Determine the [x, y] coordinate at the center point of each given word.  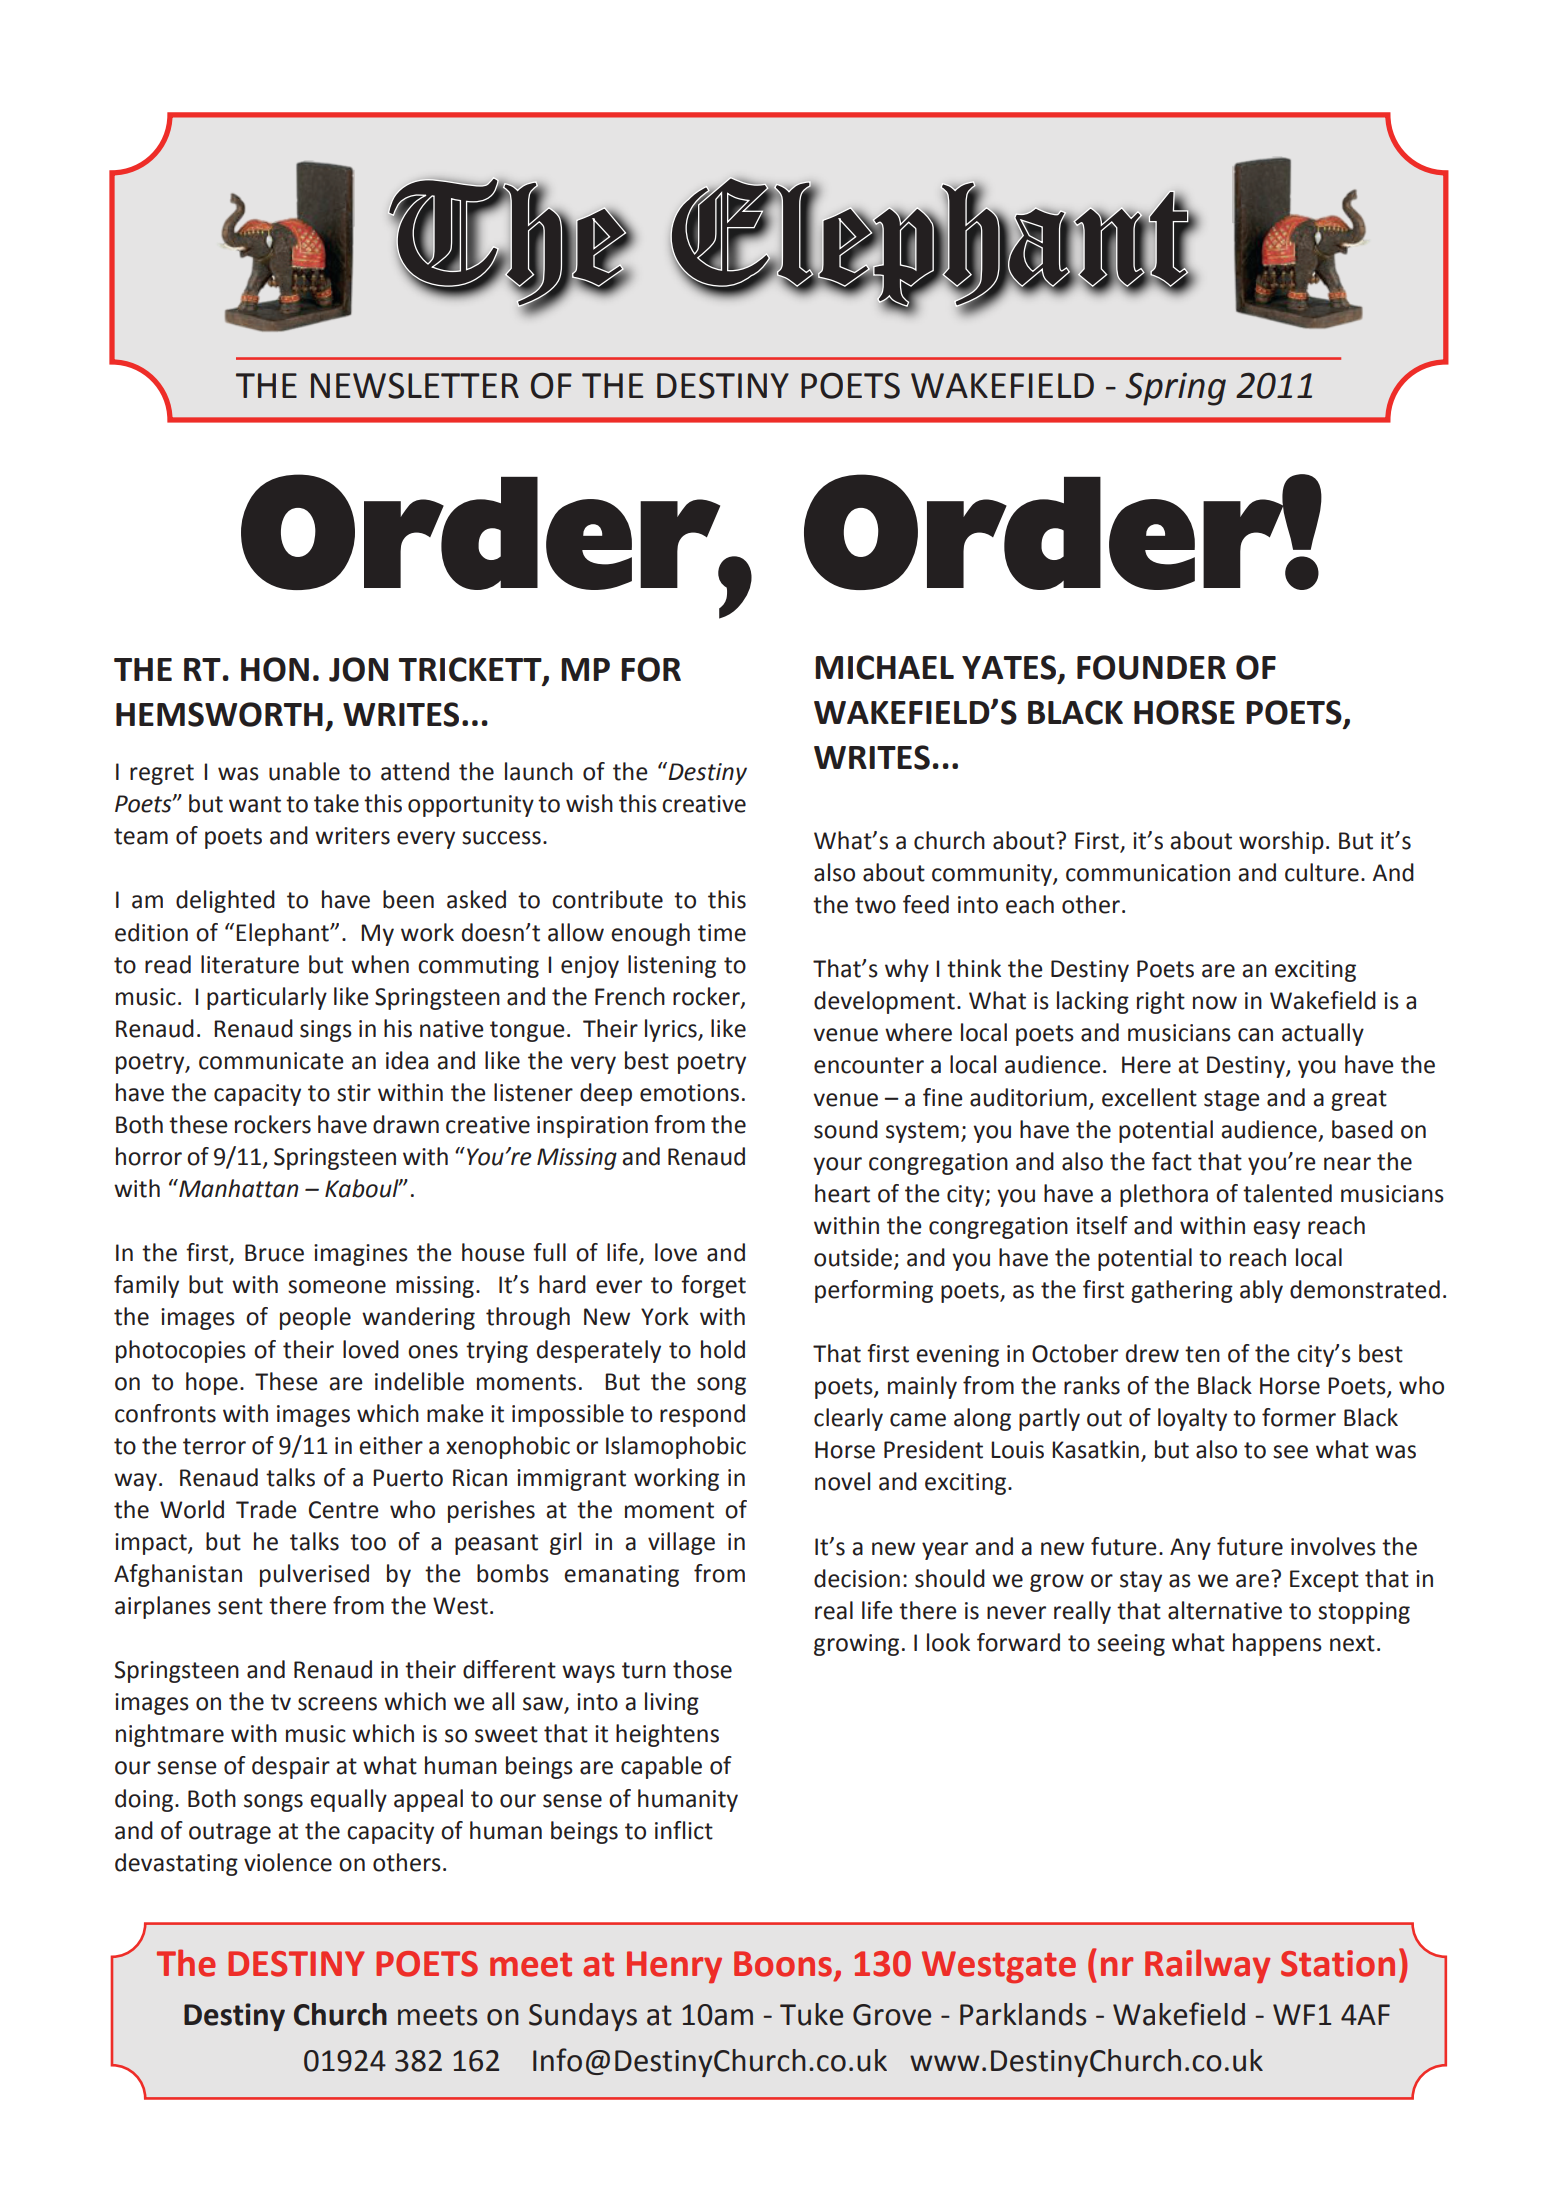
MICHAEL [884, 667]
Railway [1207, 1966]
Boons [783, 1964]
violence [288, 1862]
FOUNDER [1151, 667]
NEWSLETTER [415, 386]
